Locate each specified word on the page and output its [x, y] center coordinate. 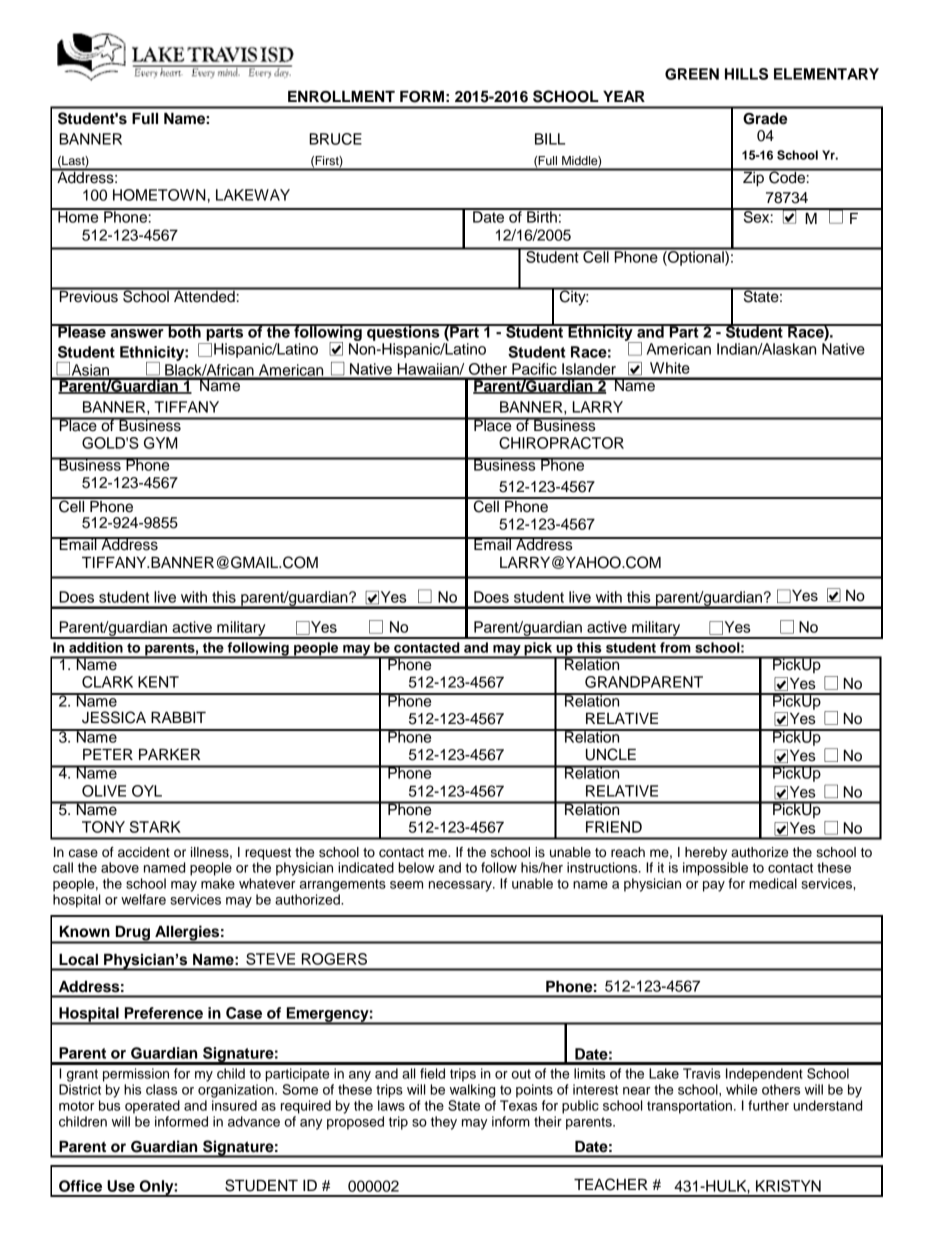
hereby [706, 853]
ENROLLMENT [341, 97]
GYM [160, 443]
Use [121, 1186]
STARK [155, 827]
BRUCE [335, 139]
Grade [765, 119]
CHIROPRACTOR [561, 443]
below [416, 867]
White [670, 368]
